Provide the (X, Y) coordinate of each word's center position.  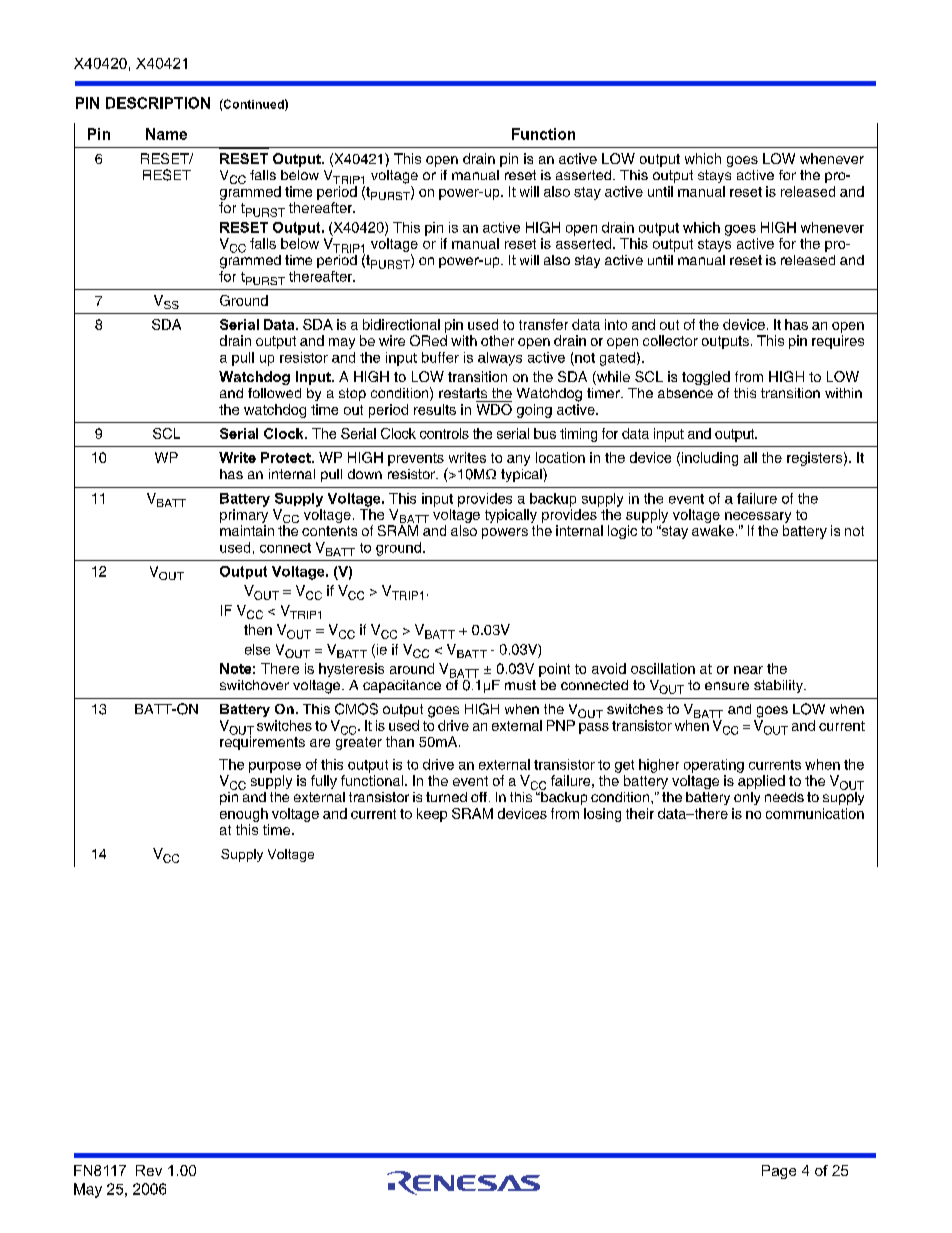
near (748, 670)
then (258, 629)
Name (166, 134)
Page (779, 1172)
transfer (543, 324)
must (520, 685)
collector (670, 340)
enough (244, 815)
